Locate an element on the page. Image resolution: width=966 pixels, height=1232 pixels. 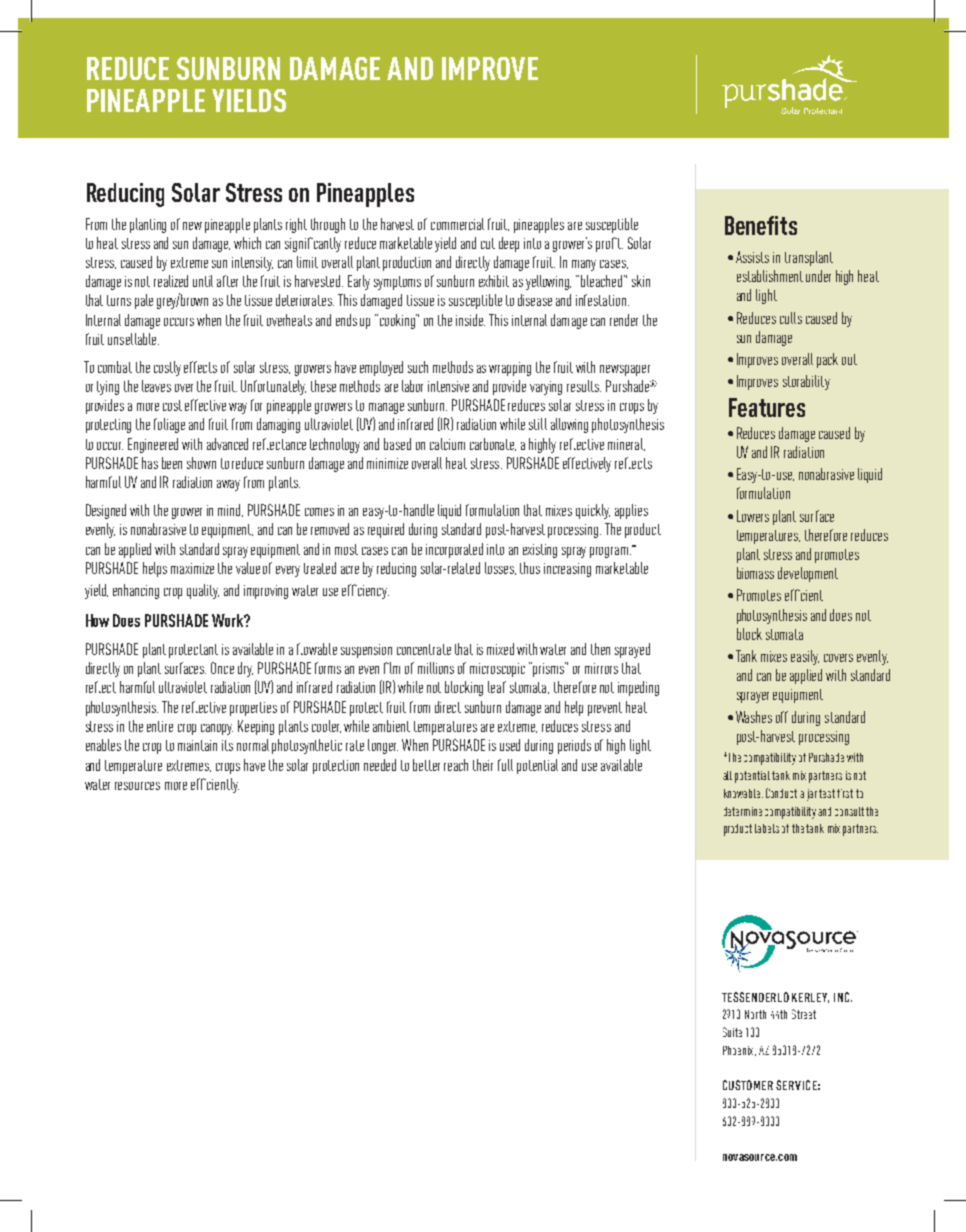
mixed is located at coordinates (500, 649).
